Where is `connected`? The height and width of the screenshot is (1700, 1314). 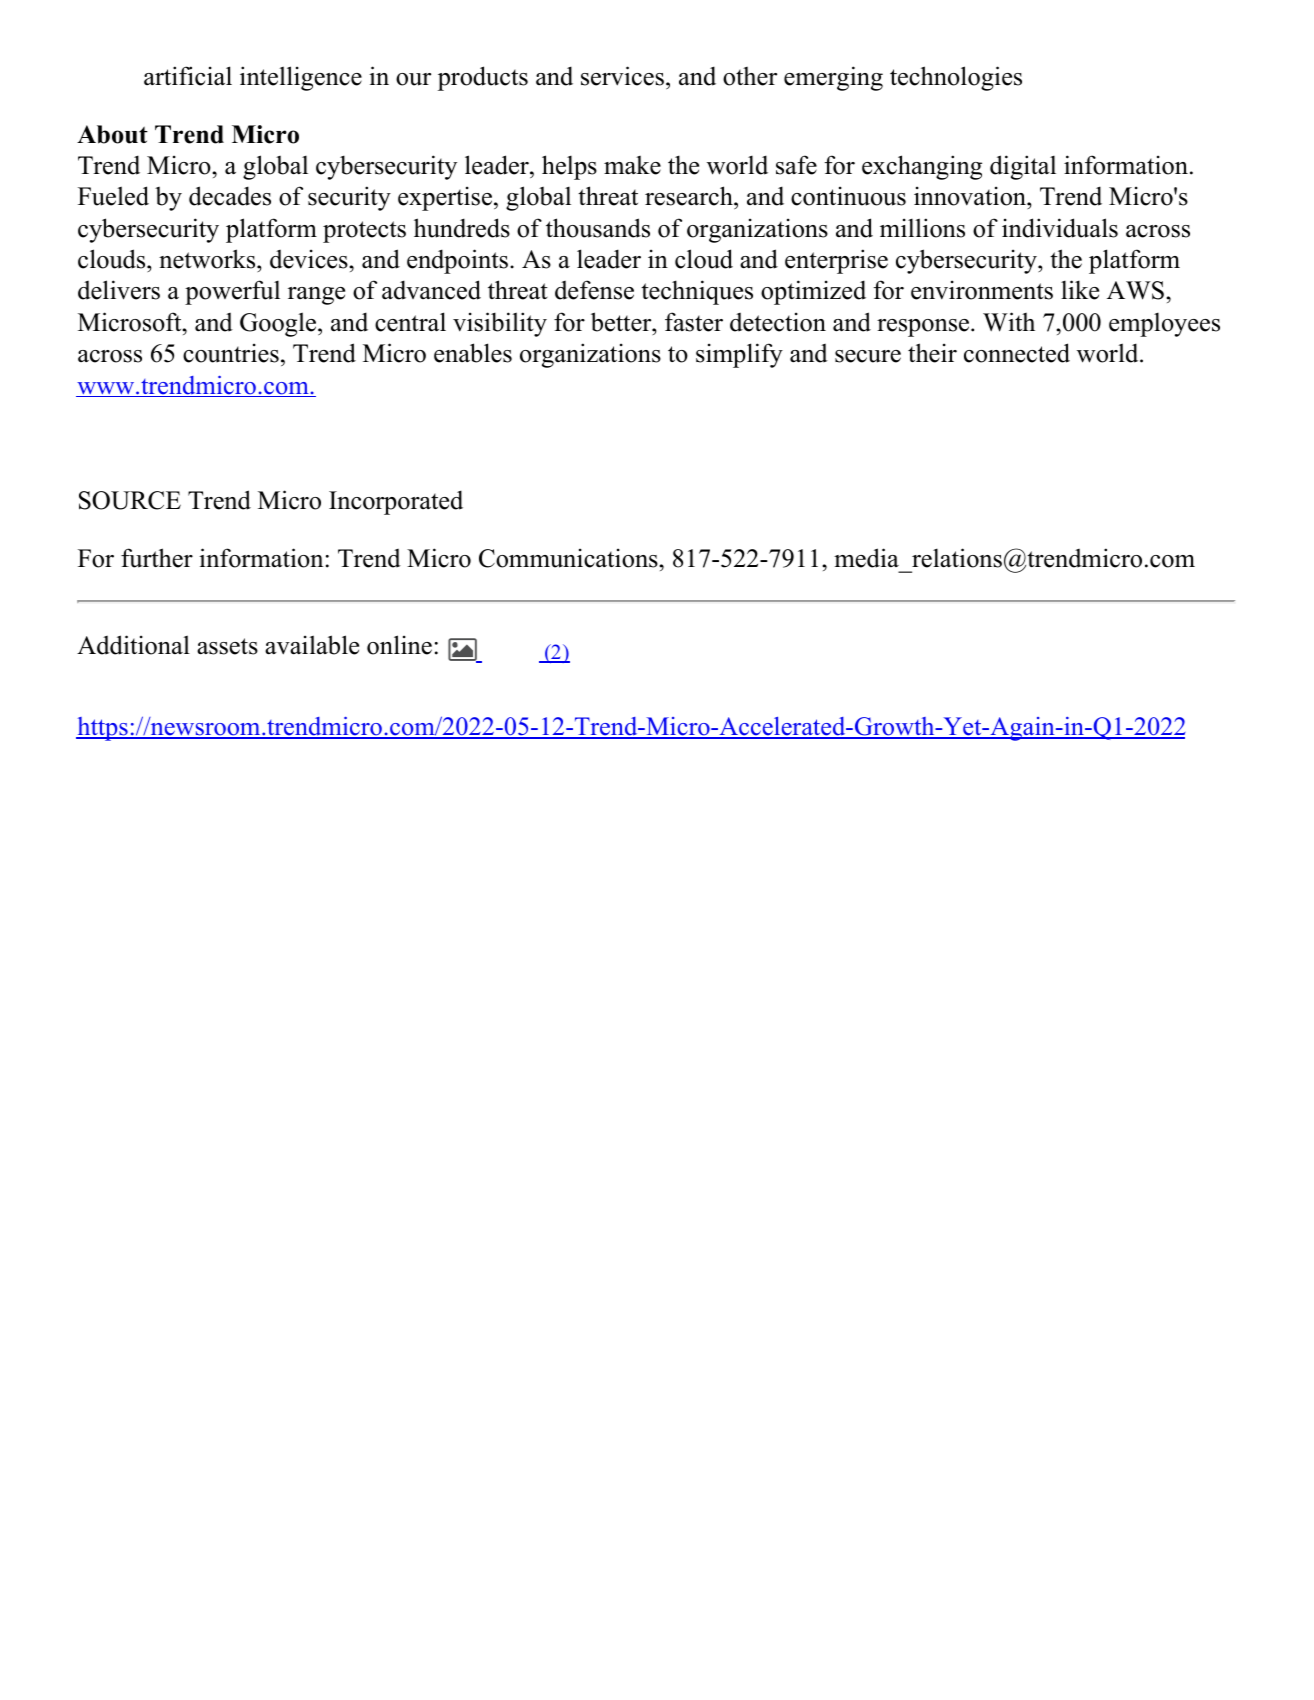
connected is located at coordinates (1017, 353).
